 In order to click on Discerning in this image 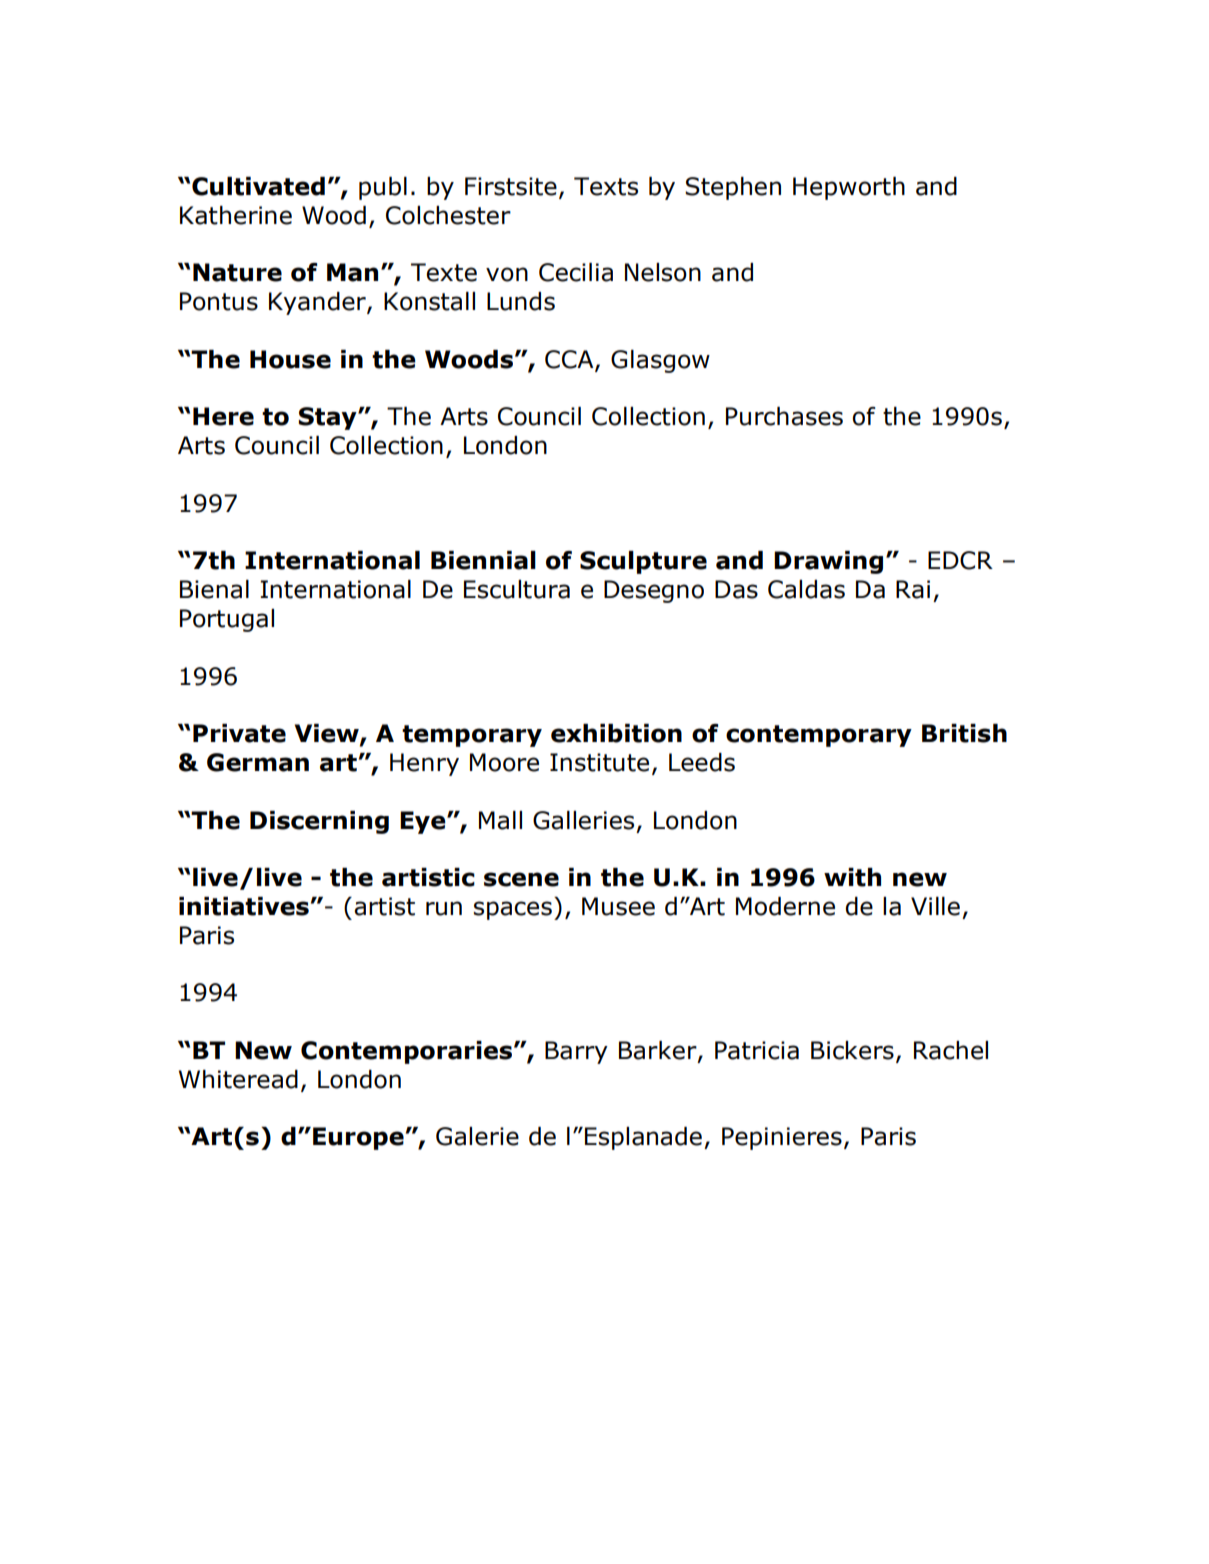, I will do `click(319, 822)`.
